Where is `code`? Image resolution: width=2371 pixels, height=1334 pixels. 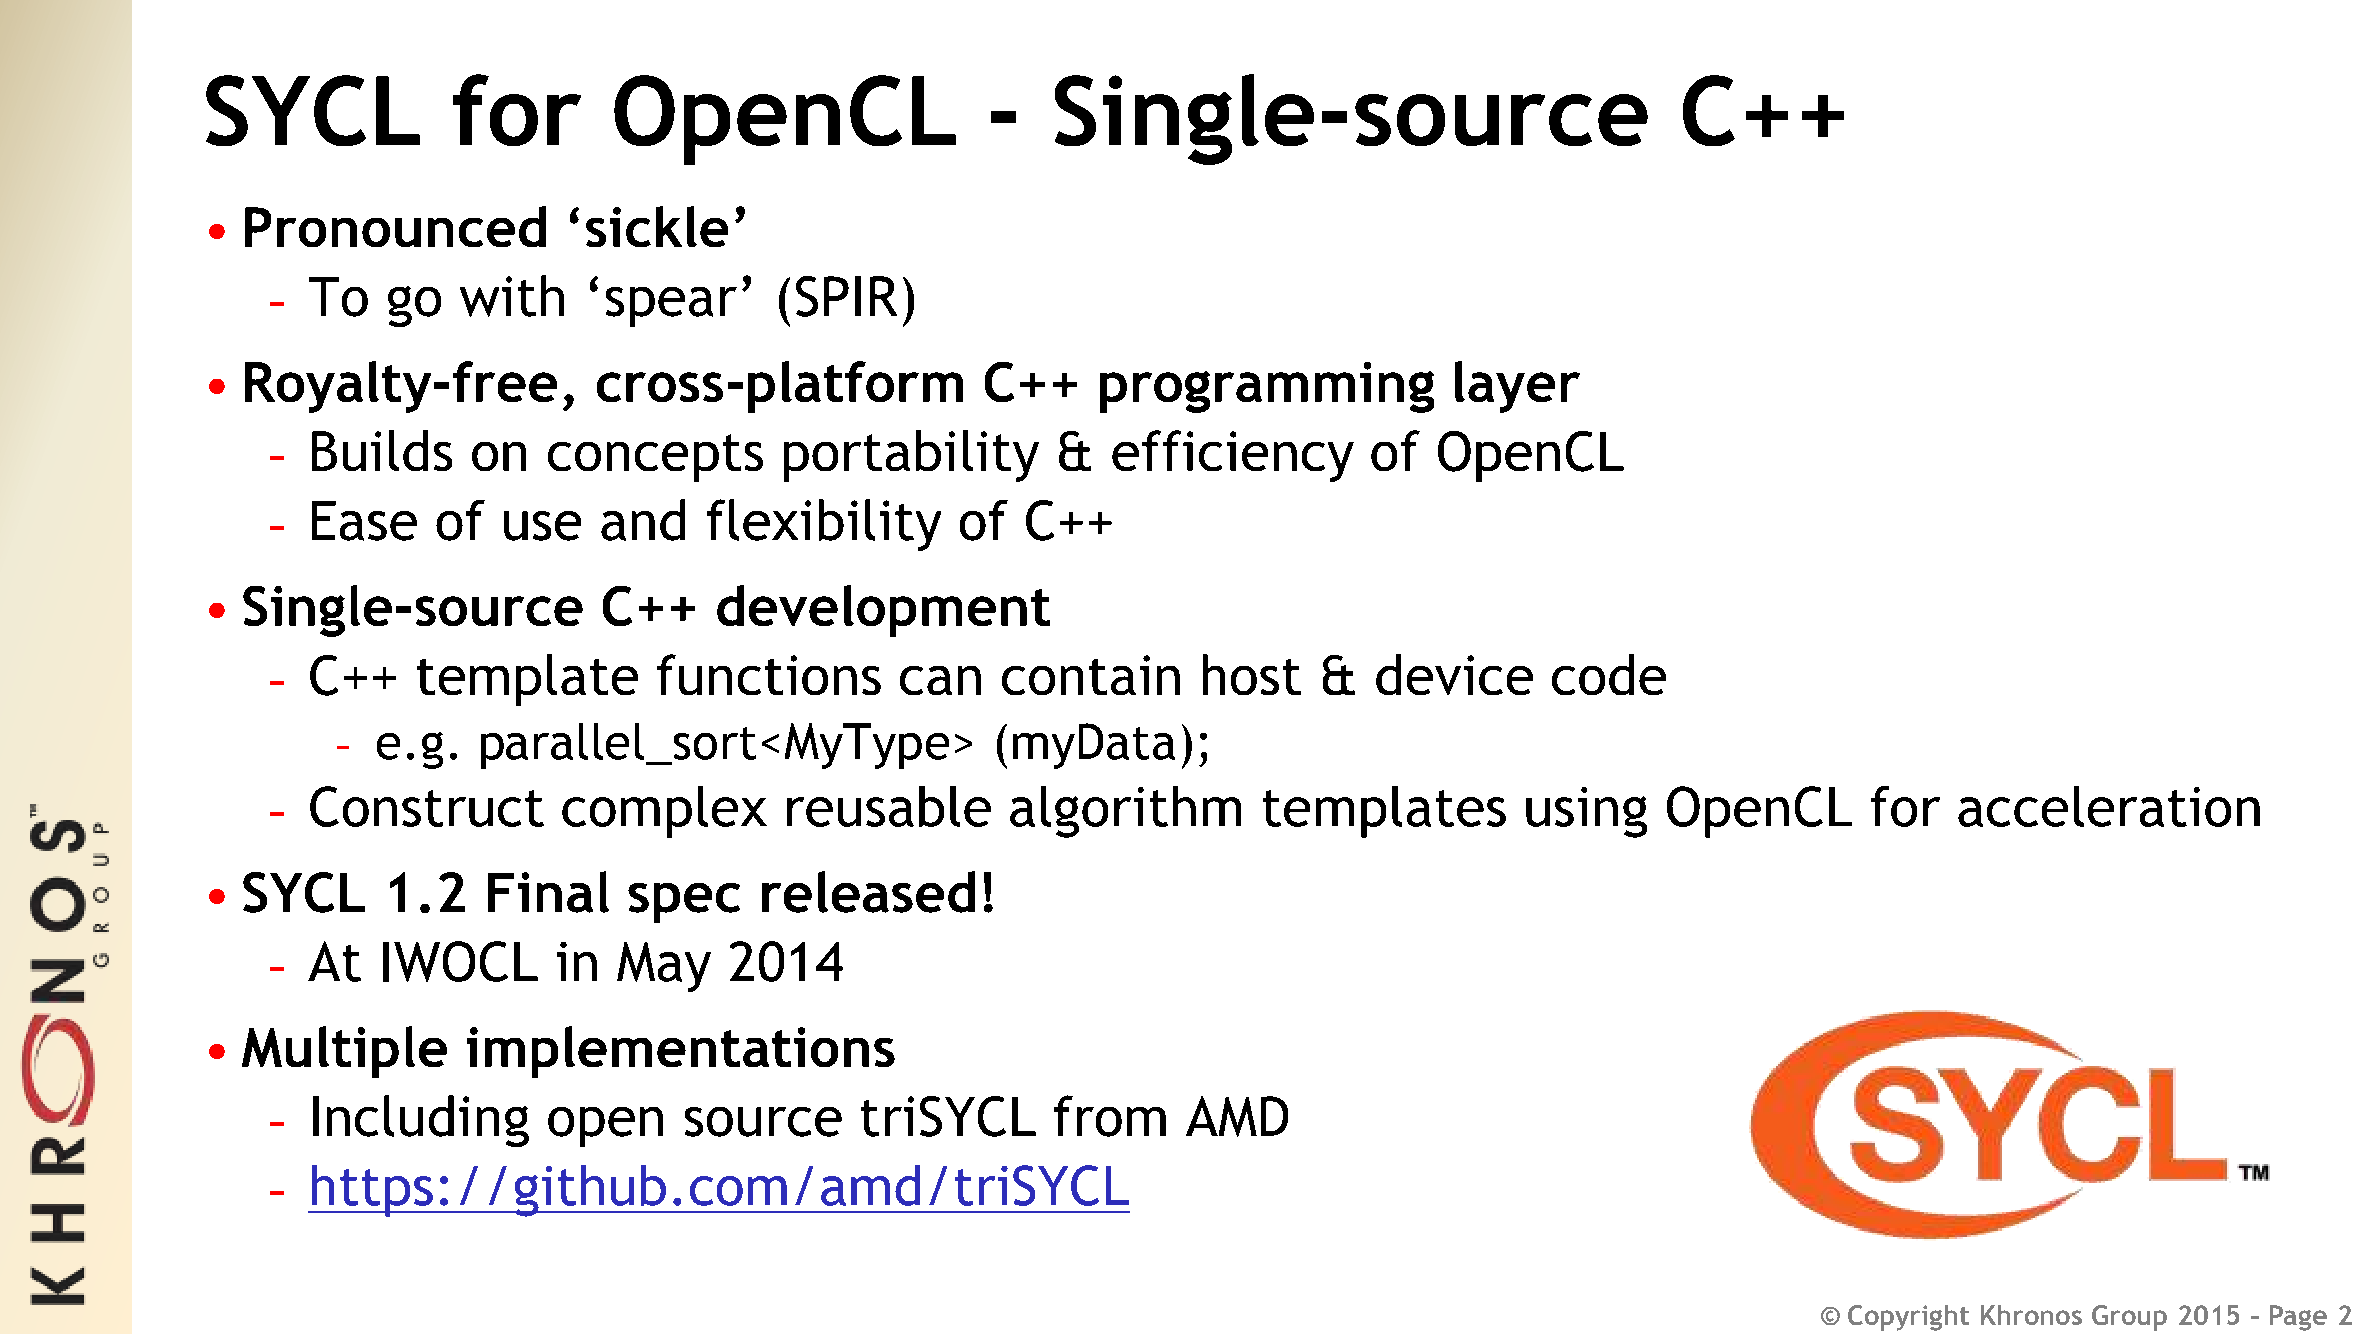 code is located at coordinates (1609, 674).
